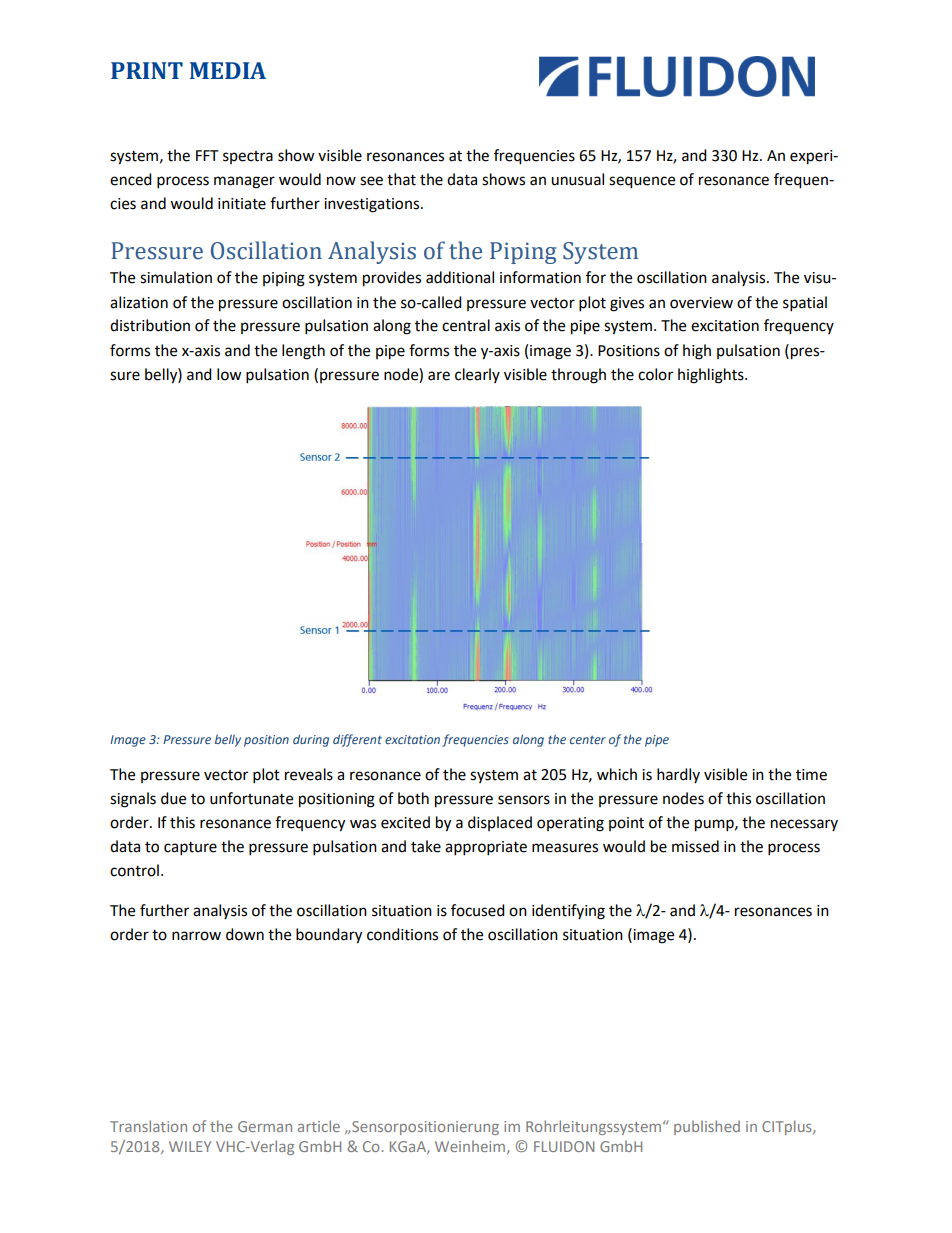 This image has height=1233, width=952. What do you see at coordinates (311, 740) in the image?
I see `during` at bounding box center [311, 740].
